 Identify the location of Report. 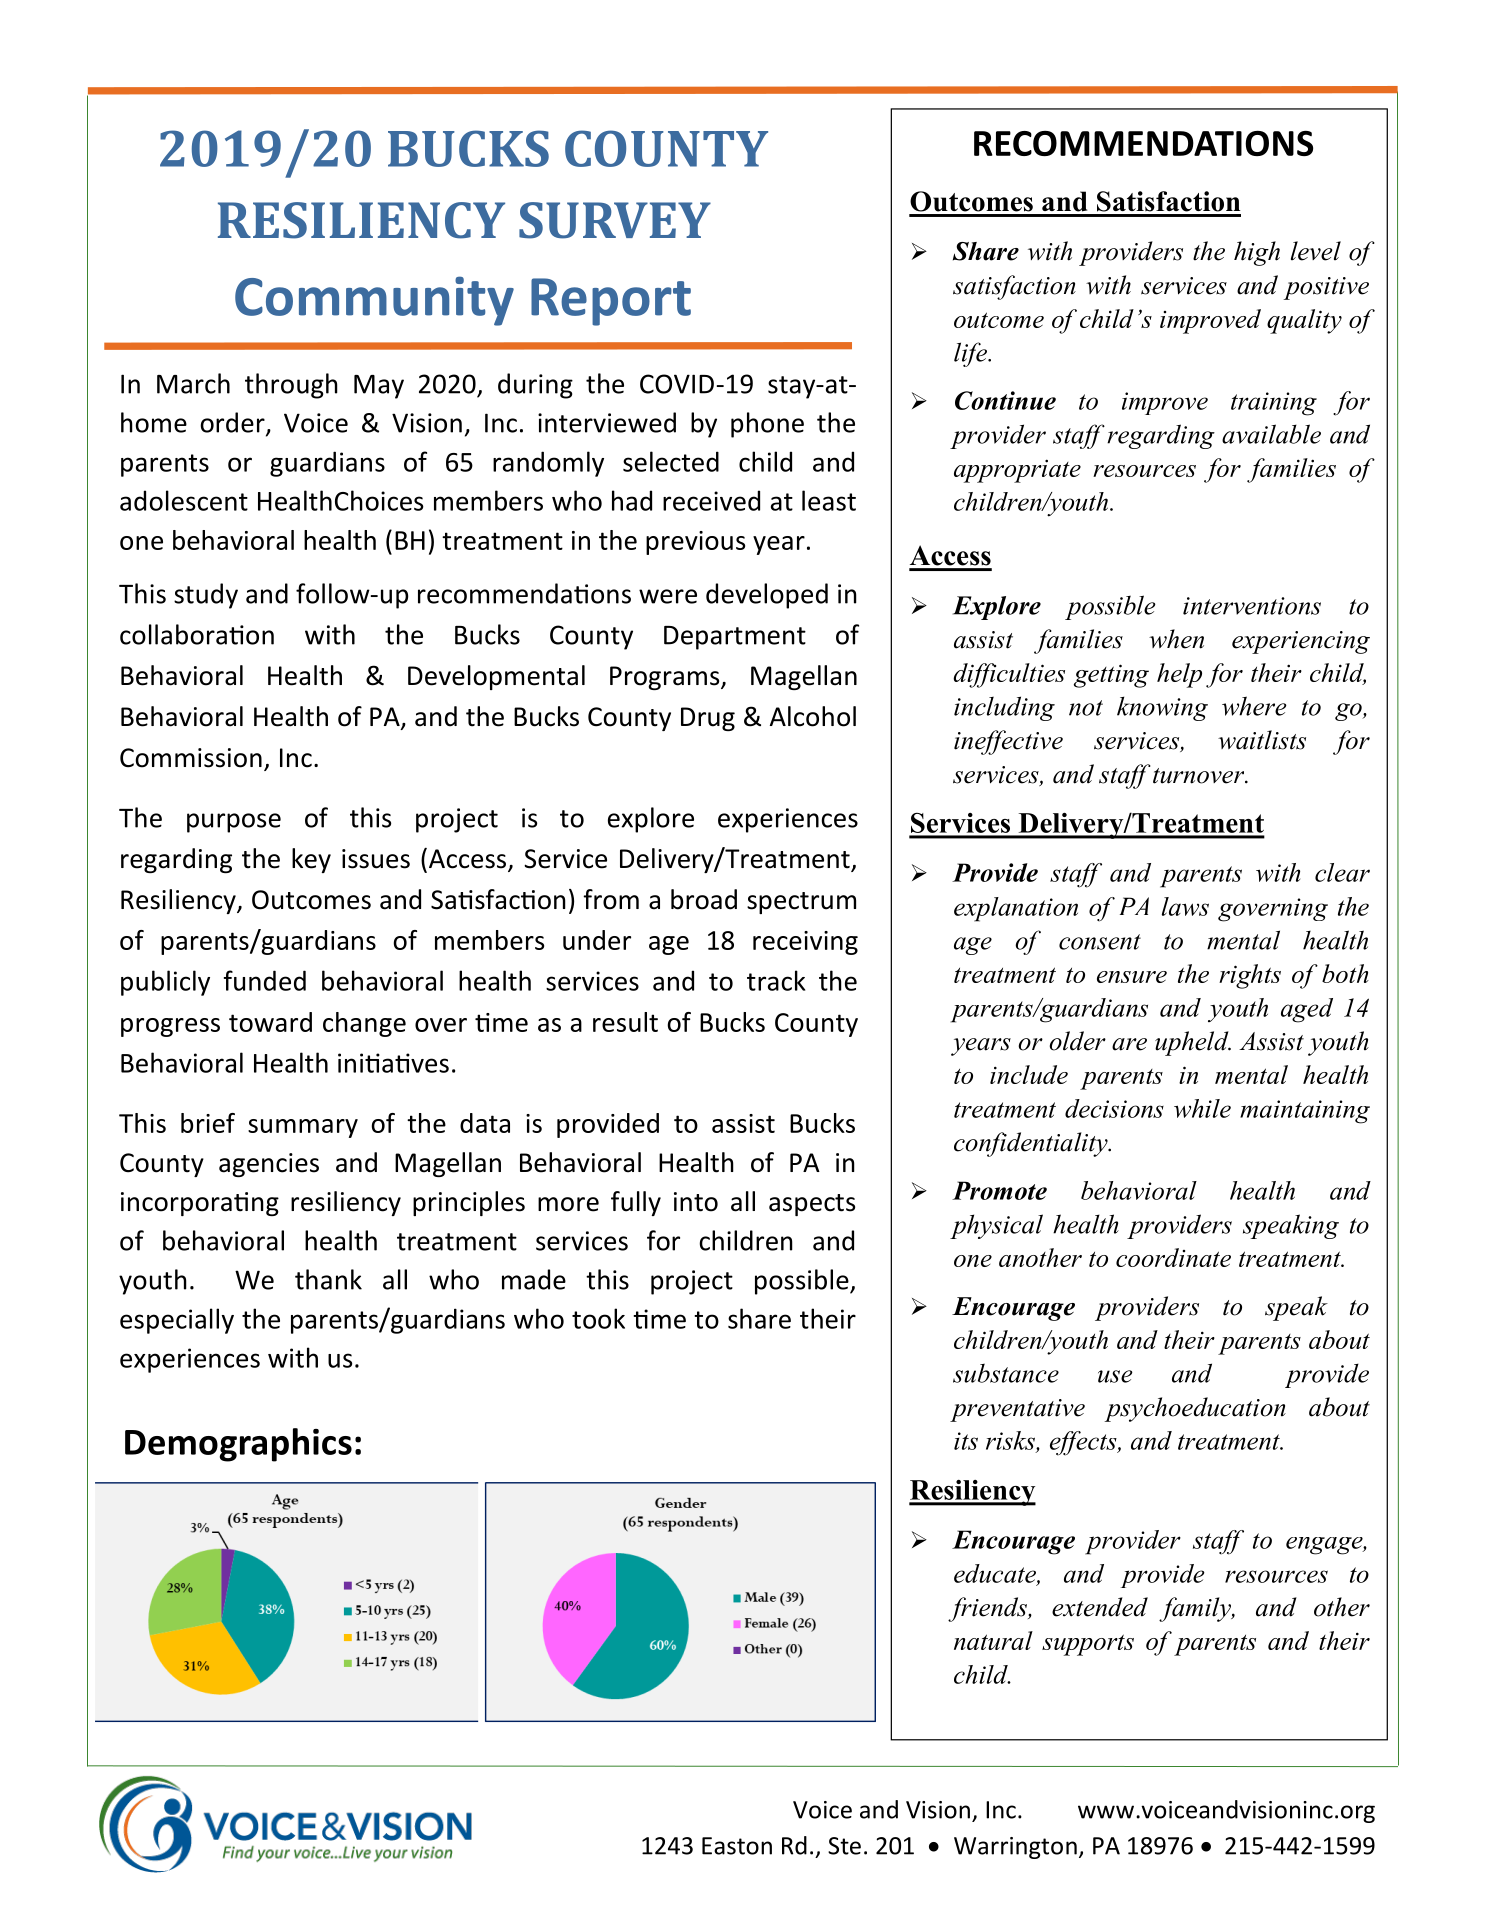
(611, 302).
